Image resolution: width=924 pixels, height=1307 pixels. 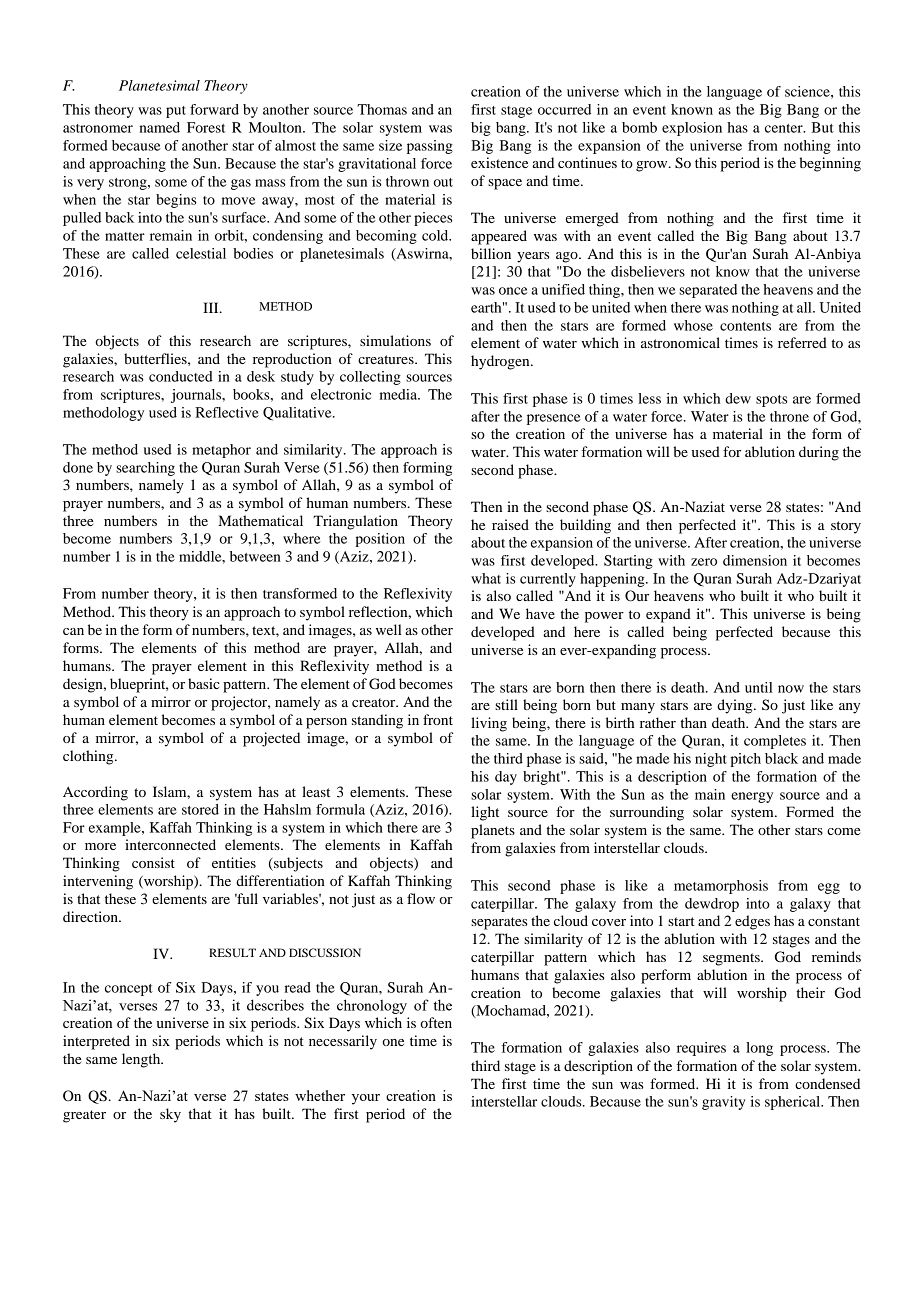 What do you see at coordinates (170, 844) in the page?
I see `interconnected` at bounding box center [170, 844].
